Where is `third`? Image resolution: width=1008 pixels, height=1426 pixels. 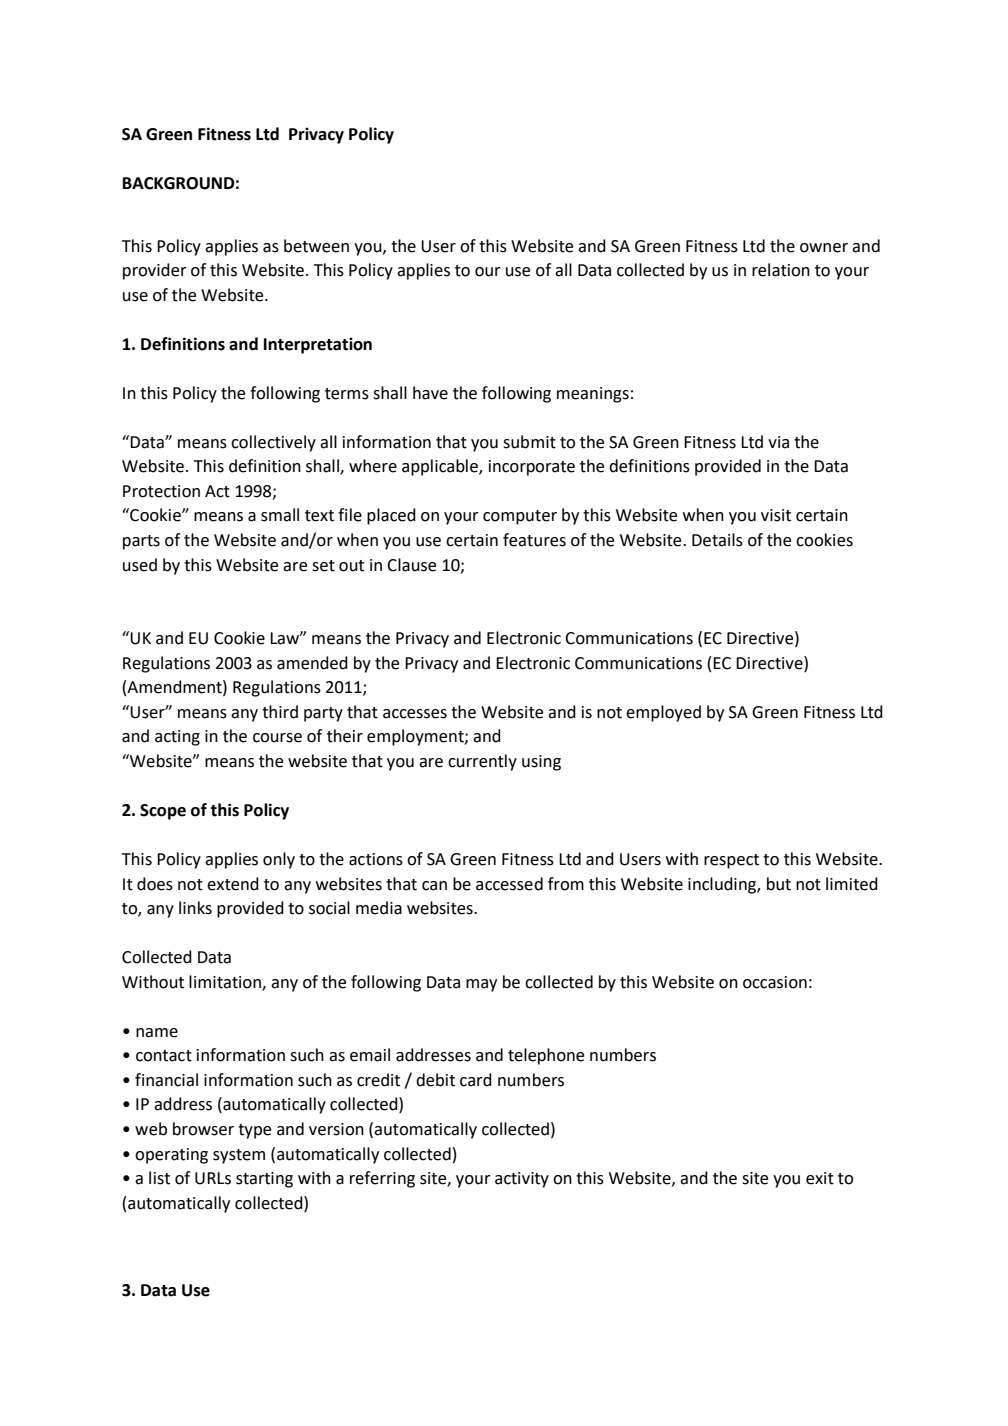 third is located at coordinates (280, 712).
